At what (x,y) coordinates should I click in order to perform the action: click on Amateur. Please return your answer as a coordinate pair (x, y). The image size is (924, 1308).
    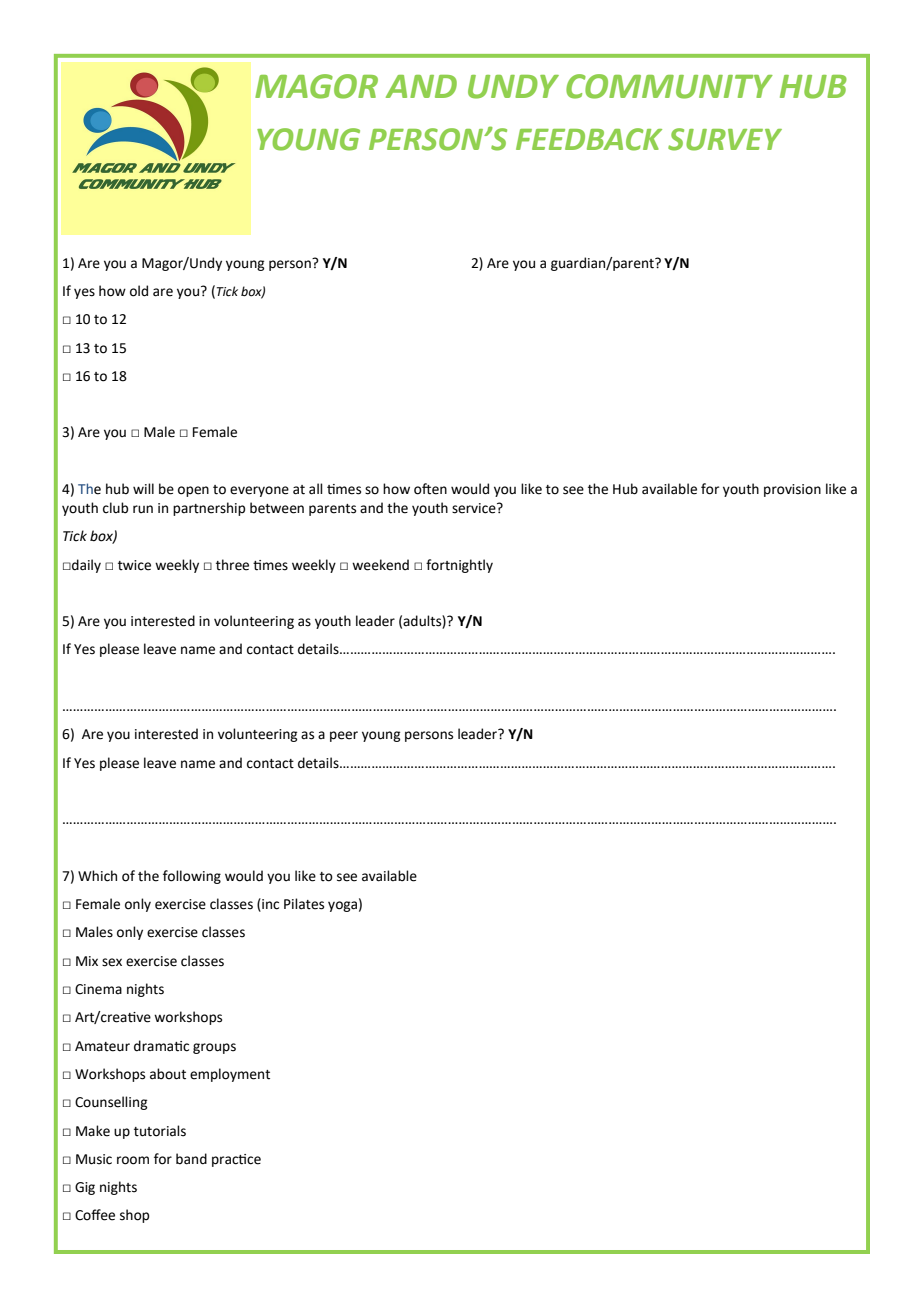
    Looking at the image, I should click on (102, 1046).
